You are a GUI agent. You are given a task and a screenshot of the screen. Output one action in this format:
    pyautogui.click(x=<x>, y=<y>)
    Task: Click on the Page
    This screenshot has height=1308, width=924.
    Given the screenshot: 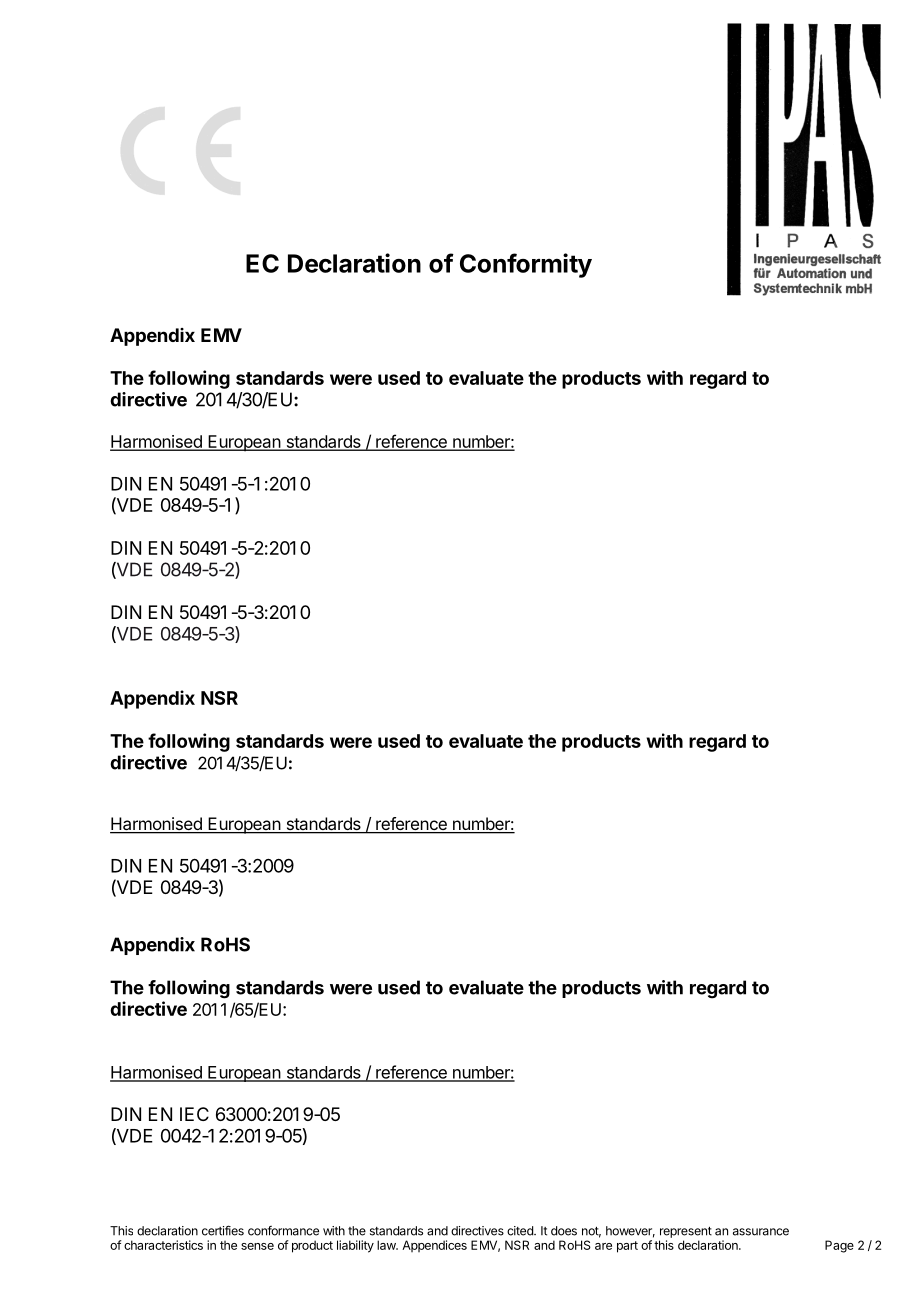 What is the action you would take?
    pyautogui.click(x=839, y=1246)
